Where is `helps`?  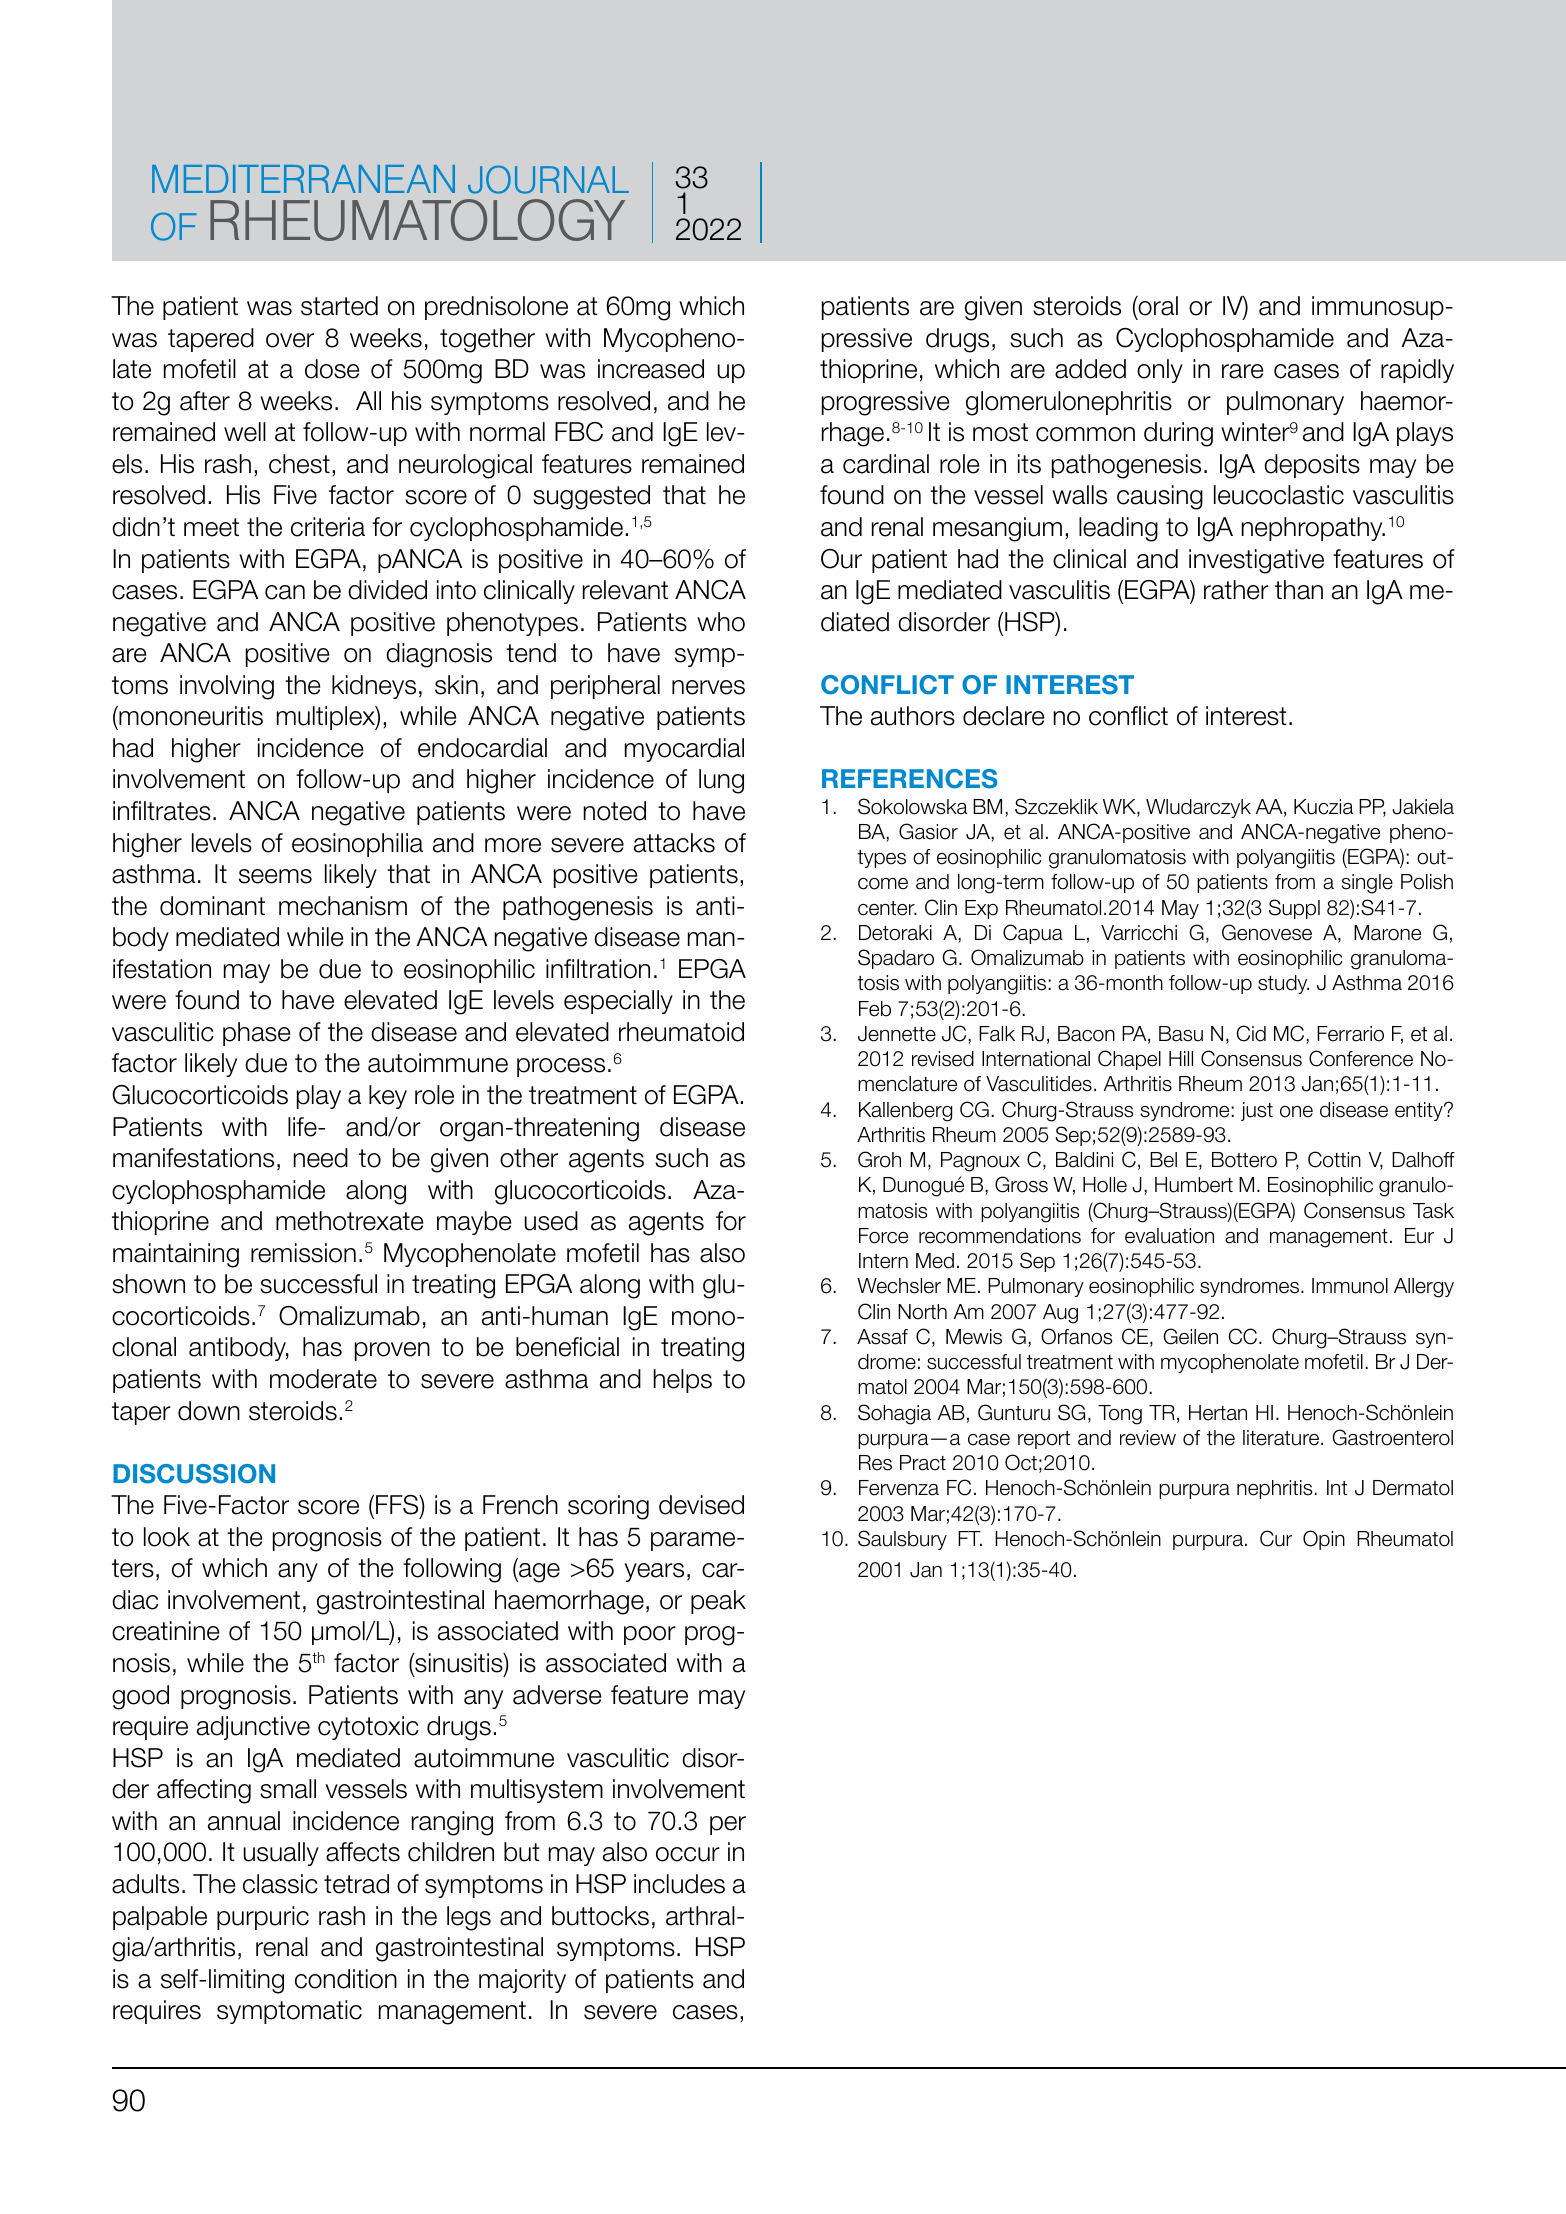 helps is located at coordinates (682, 1381).
